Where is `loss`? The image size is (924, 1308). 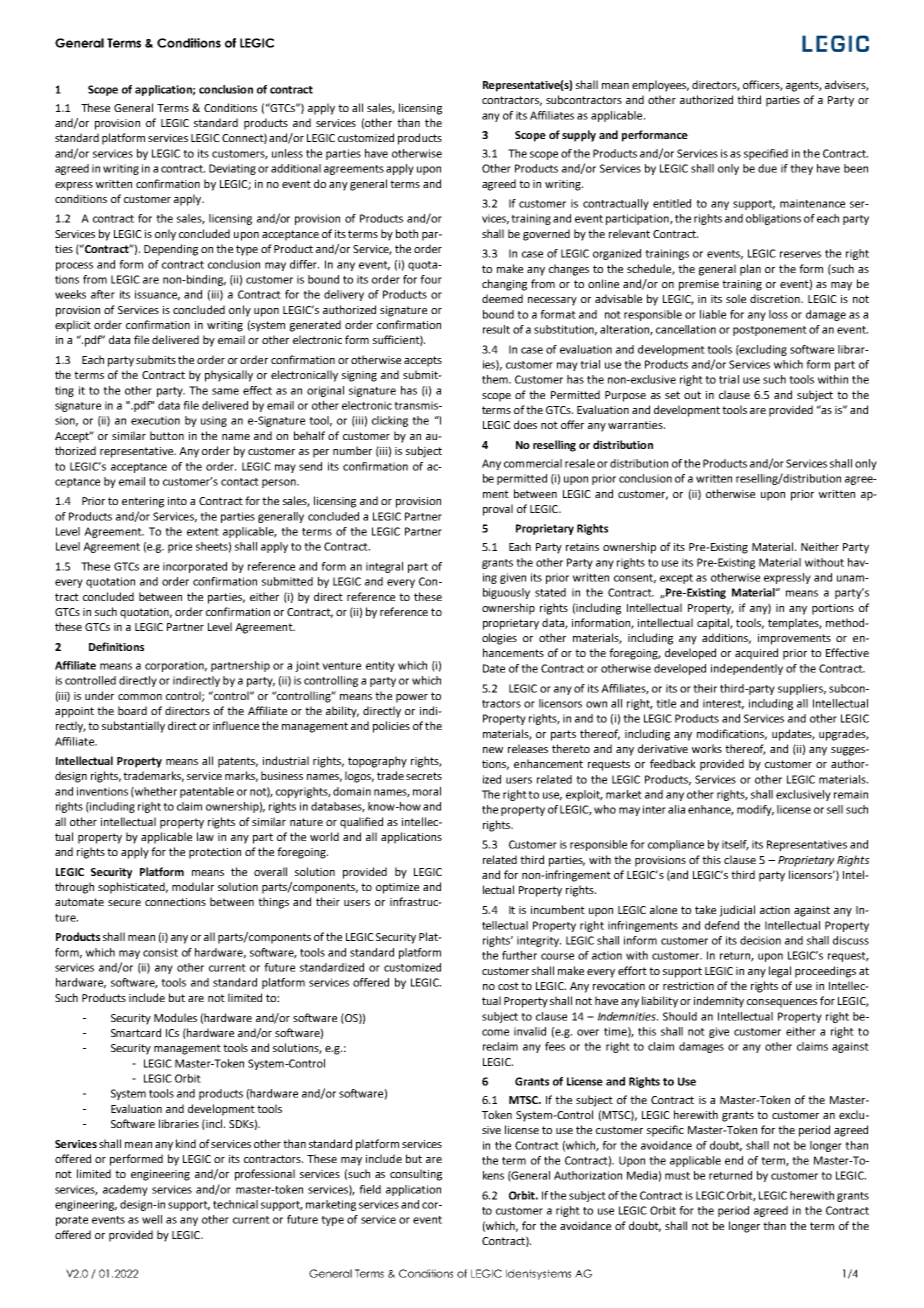
loss is located at coordinates (778, 314).
